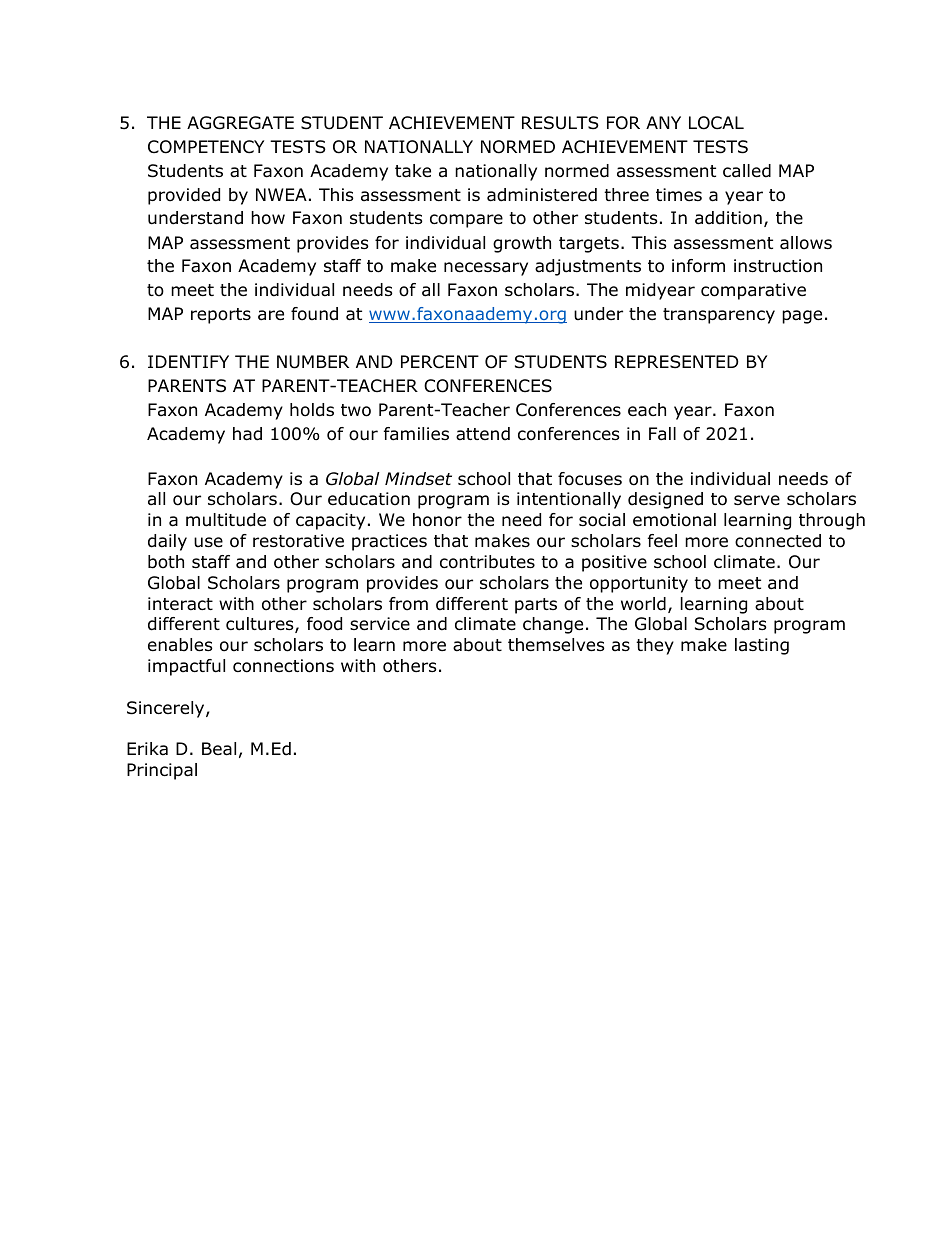  Describe the element at coordinates (560, 123) in the screenshot. I see `RESULTS` at that location.
